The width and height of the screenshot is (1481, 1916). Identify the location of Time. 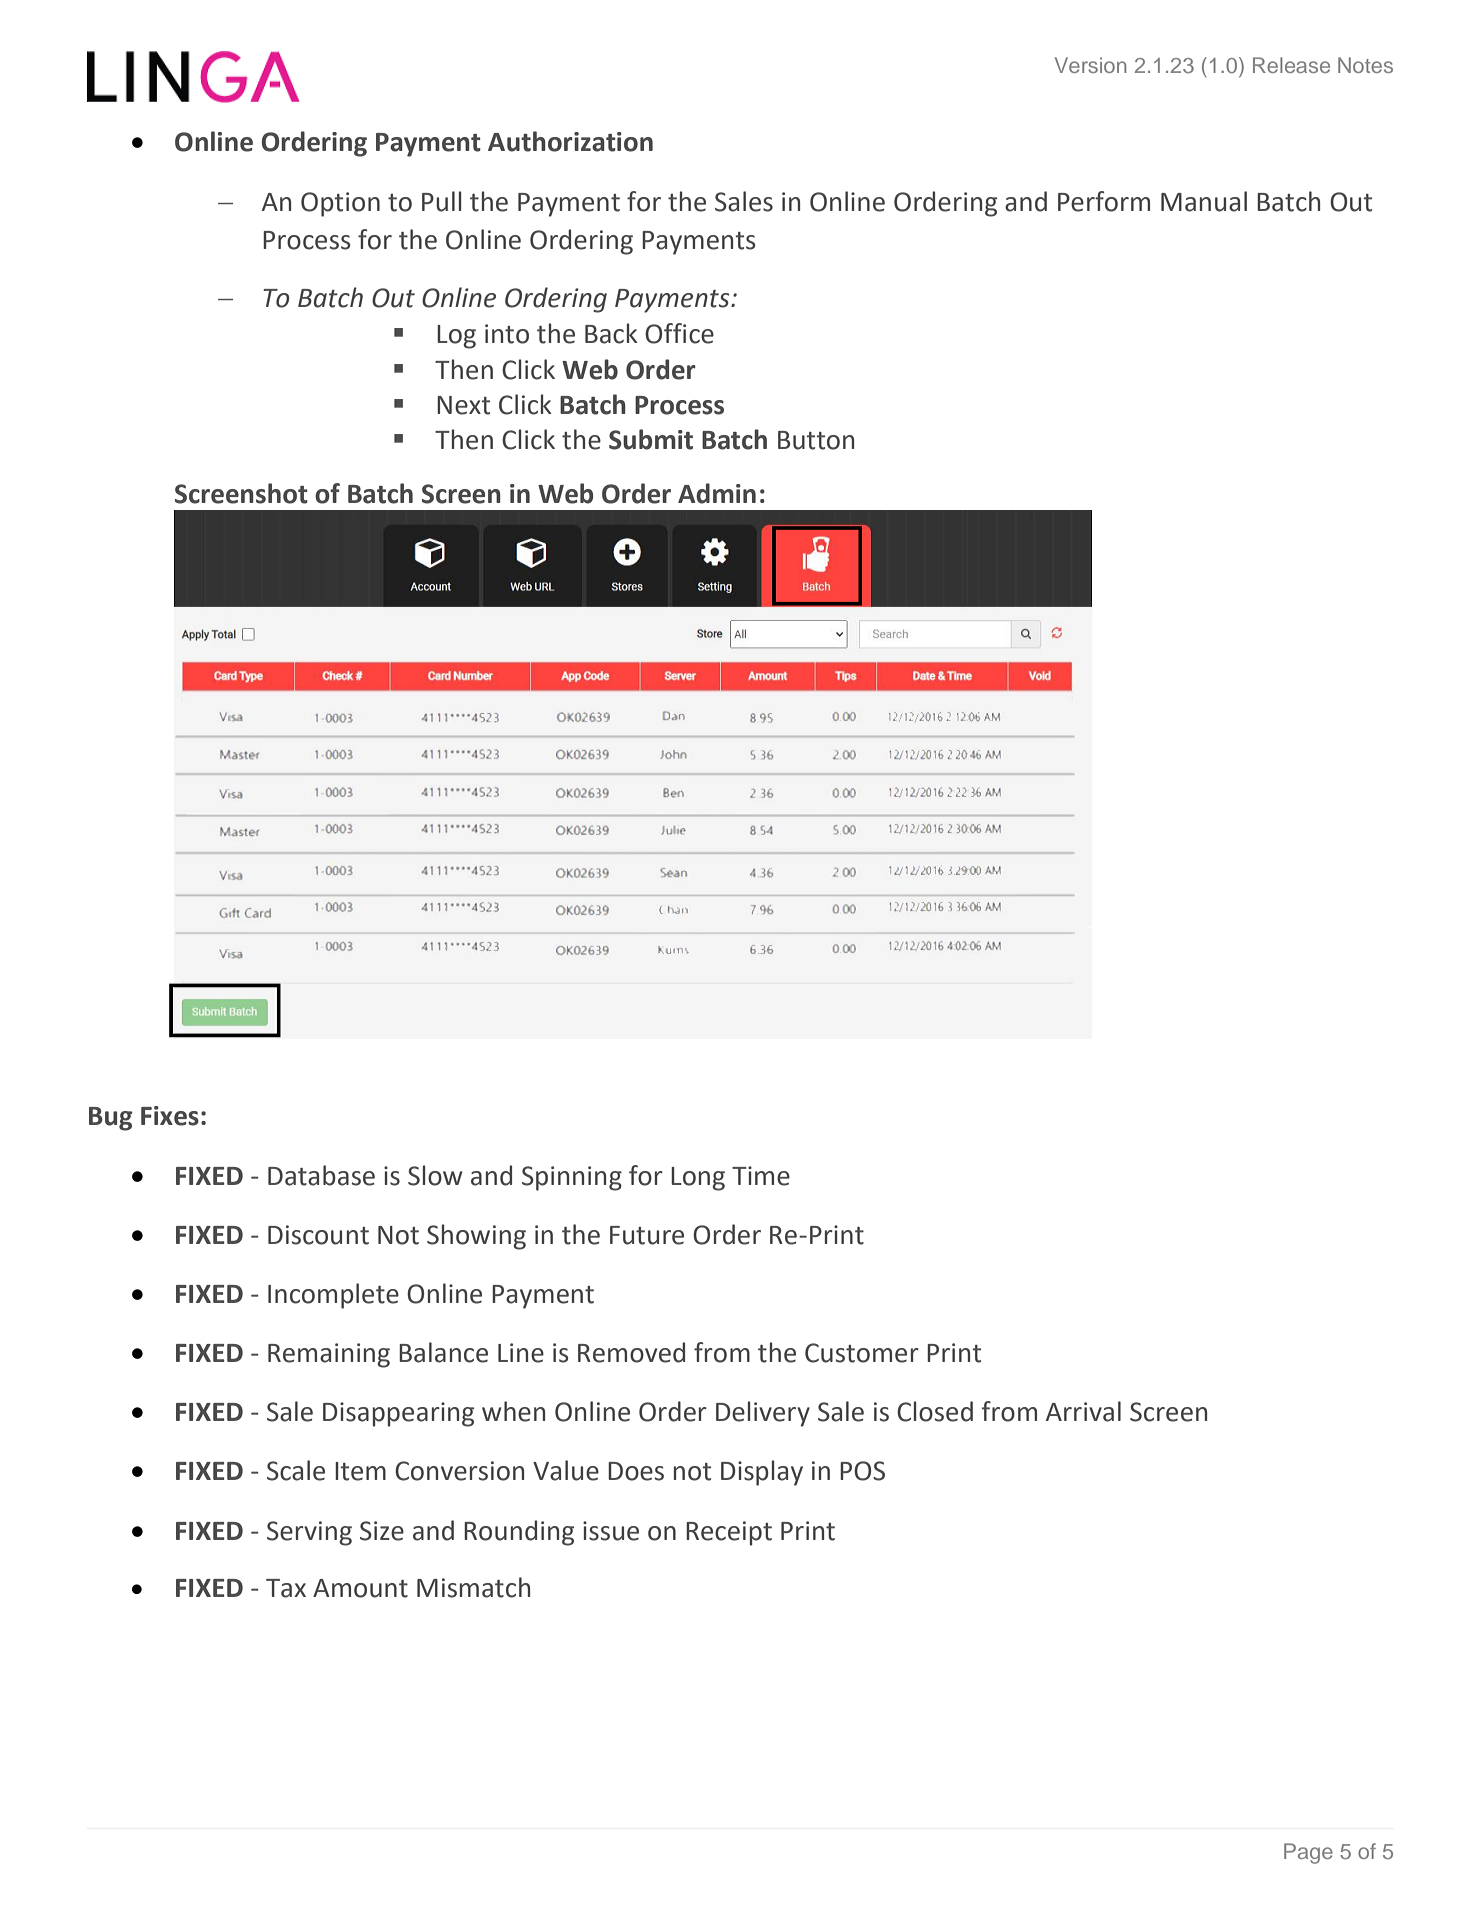
(761, 1176).
